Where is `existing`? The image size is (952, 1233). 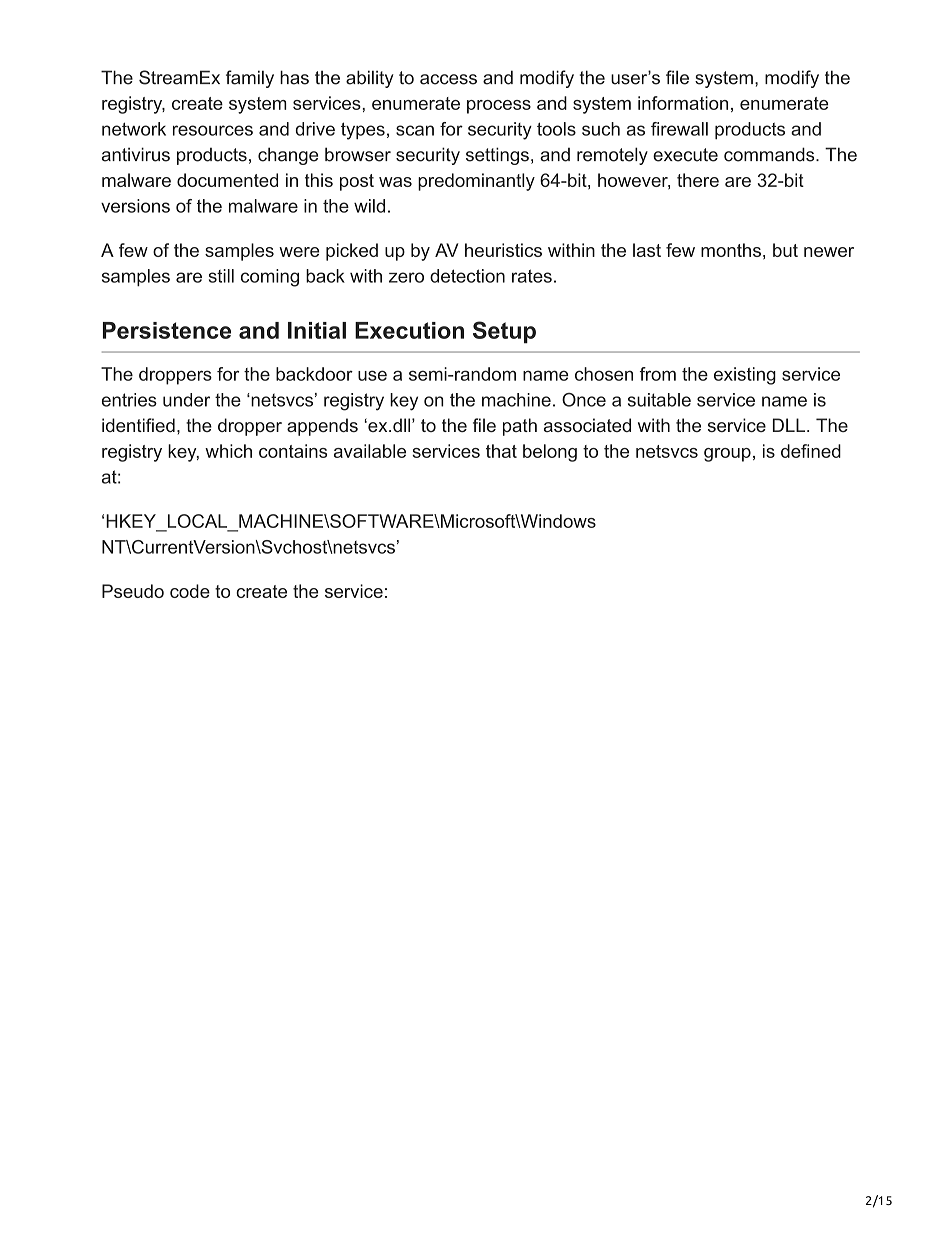
existing is located at coordinates (745, 376).
